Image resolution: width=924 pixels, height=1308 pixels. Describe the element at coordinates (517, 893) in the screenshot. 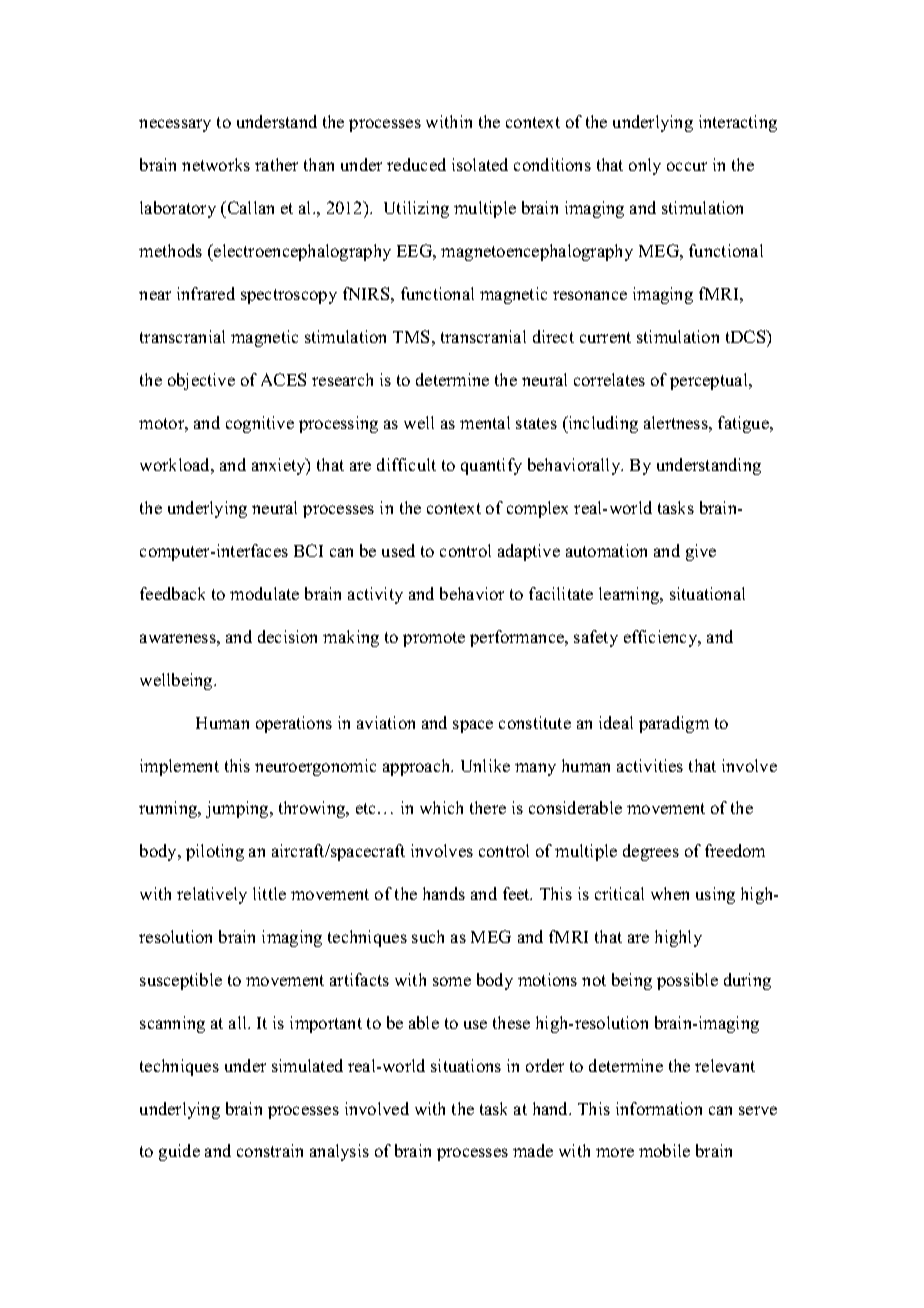

I see `feet` at that location.
